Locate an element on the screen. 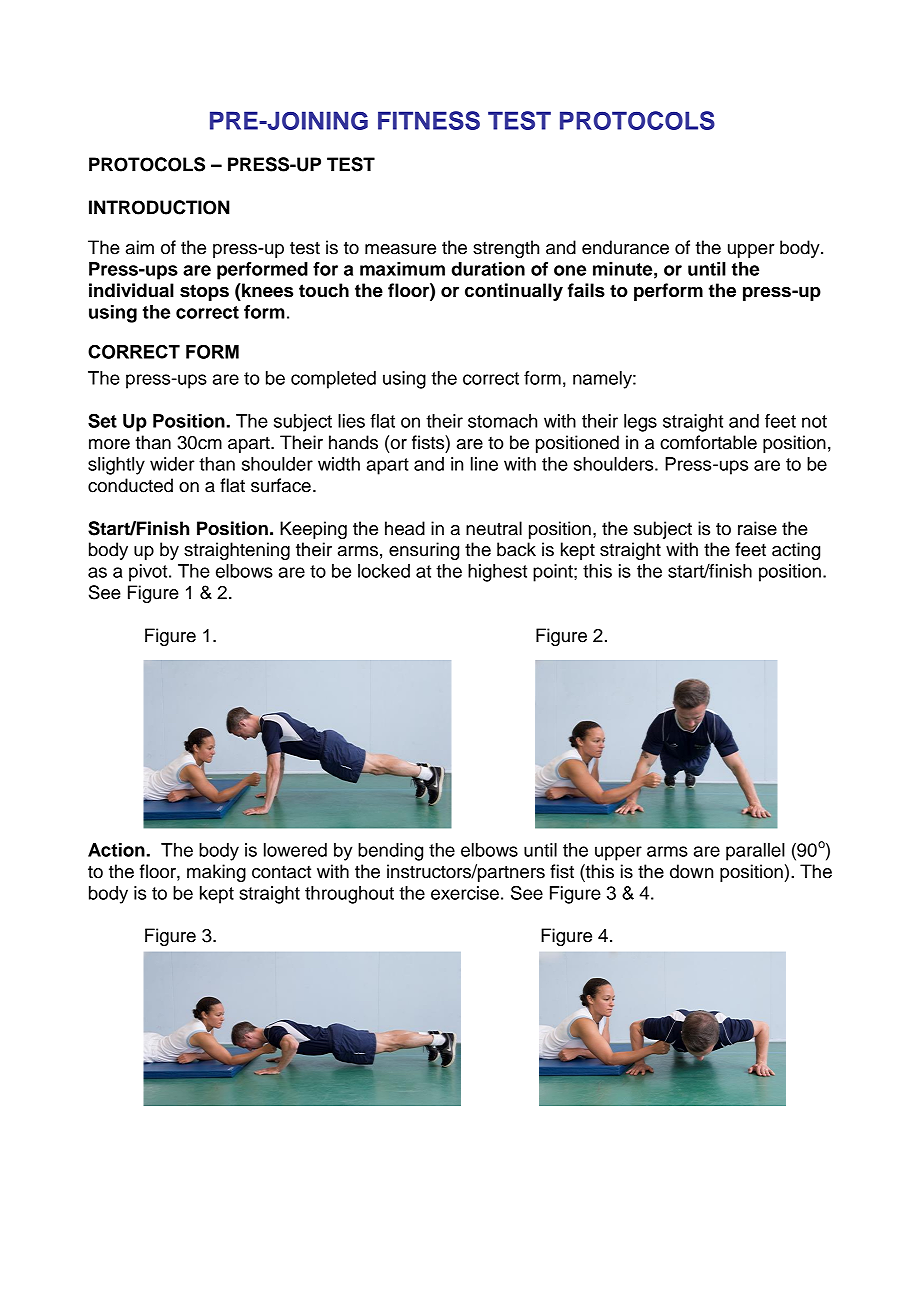 This screenshot has width=924, height=1308. neutral is located at coordinates (494, 528).
